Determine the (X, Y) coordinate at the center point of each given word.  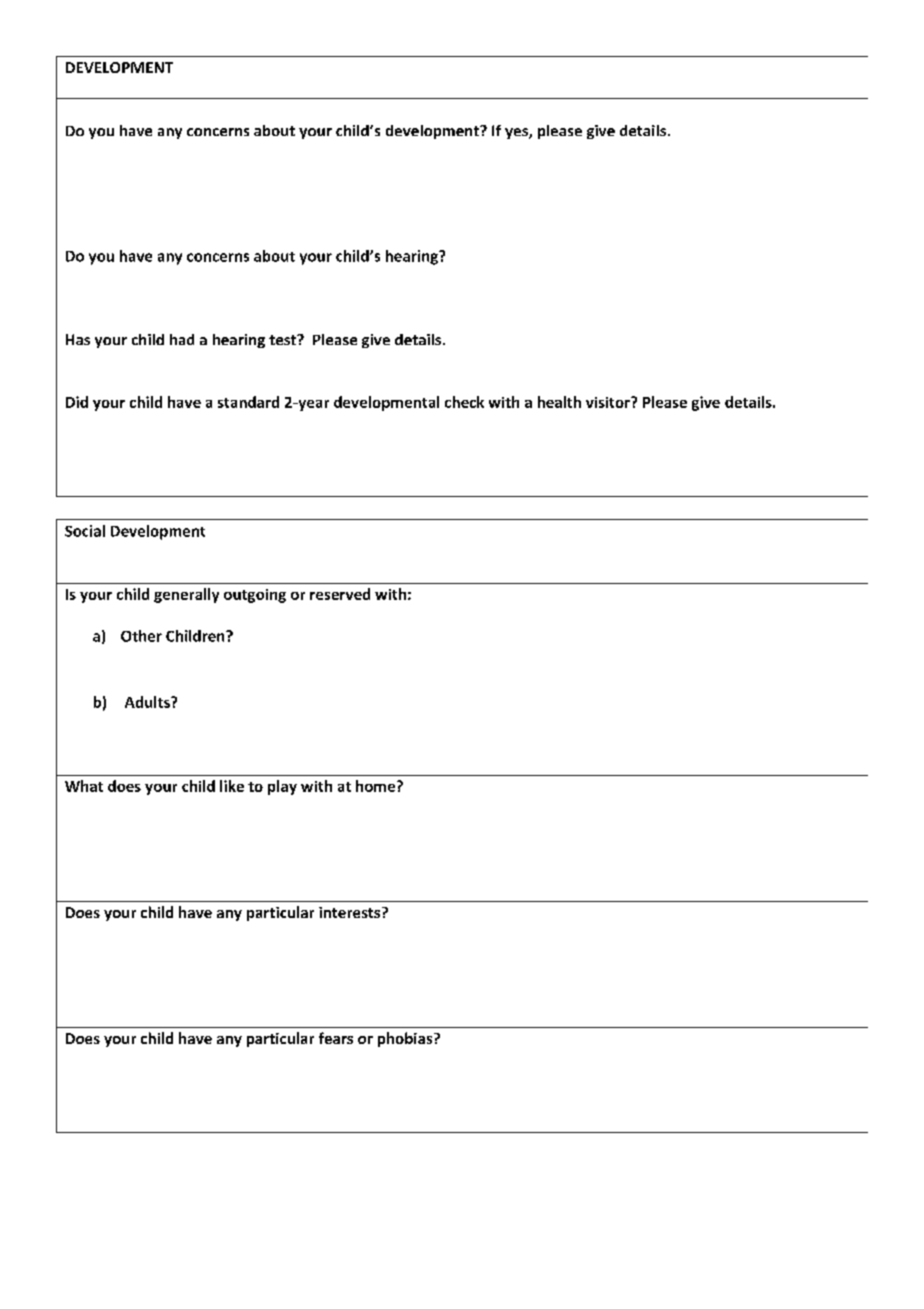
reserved (340, 594)
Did (77, 402)
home (377, 786)
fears (336, 1038)
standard (248, 402)
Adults (148, 702)
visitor (609, 402)
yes (517, 133)
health (559, 402)
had (182, 339)
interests (351, 912)
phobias (406, 1039)
